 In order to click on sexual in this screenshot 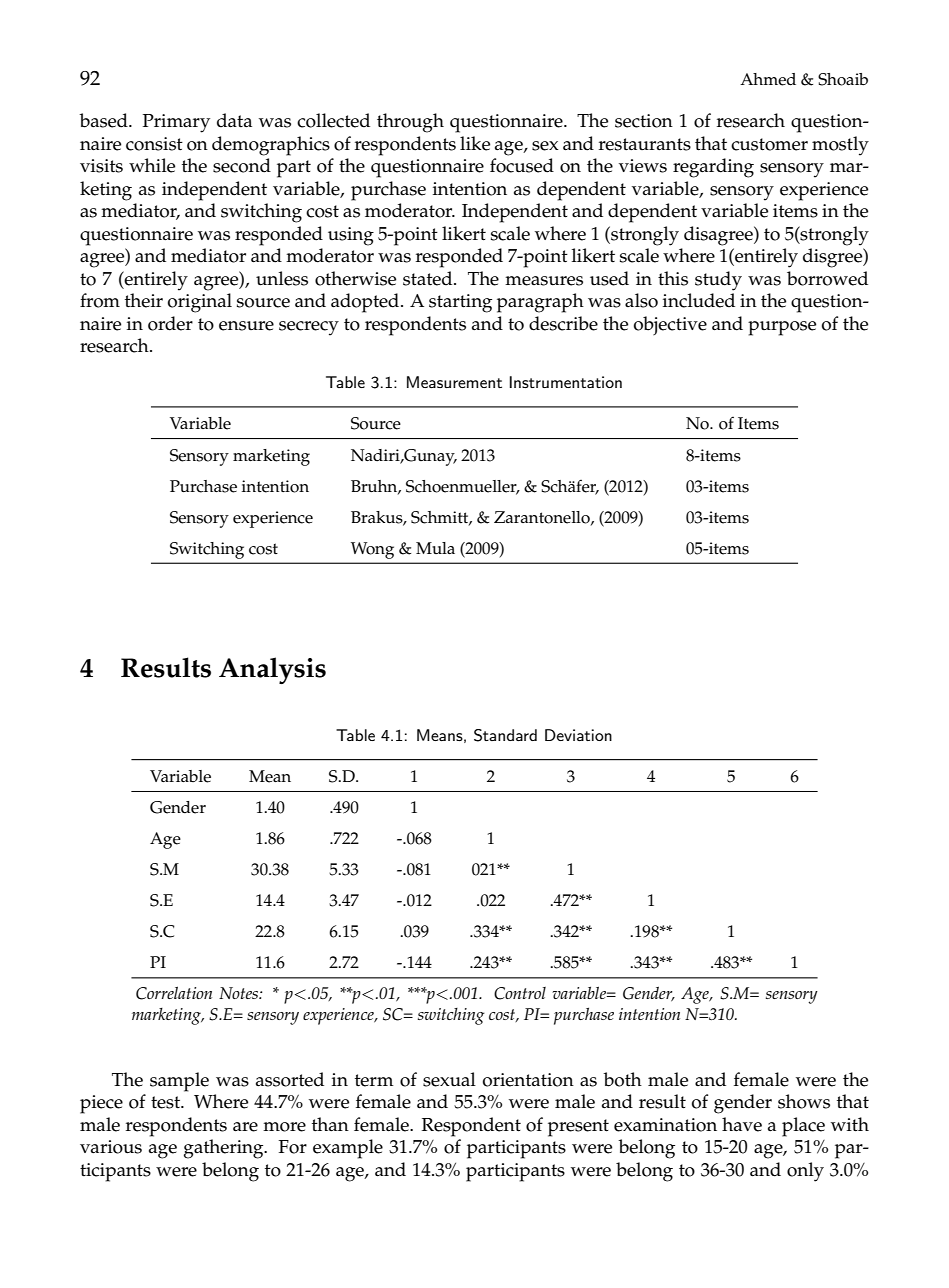, I will do `click(449, 1079)`.
